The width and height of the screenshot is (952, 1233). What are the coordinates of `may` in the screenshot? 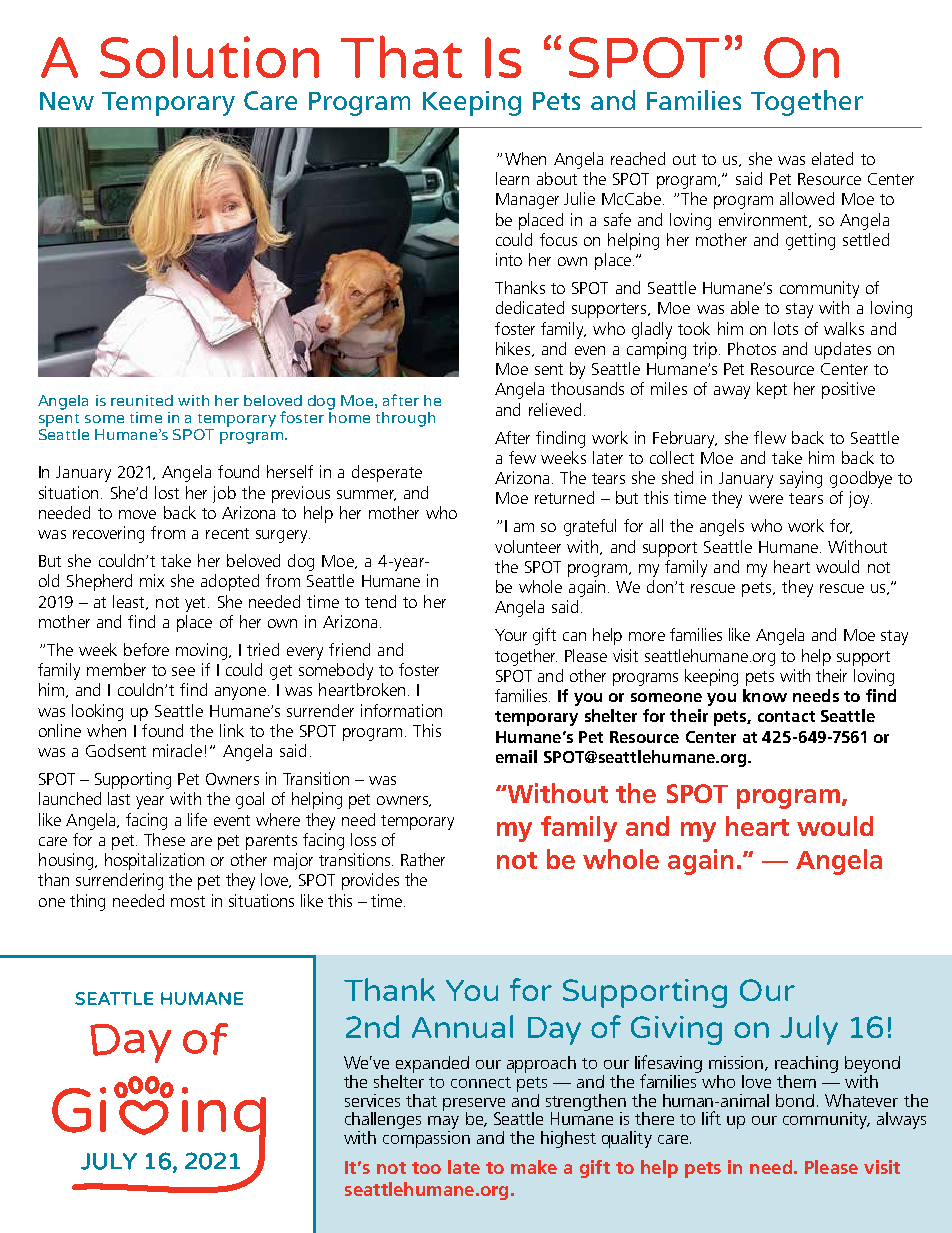 It's located at (443, 1124).
